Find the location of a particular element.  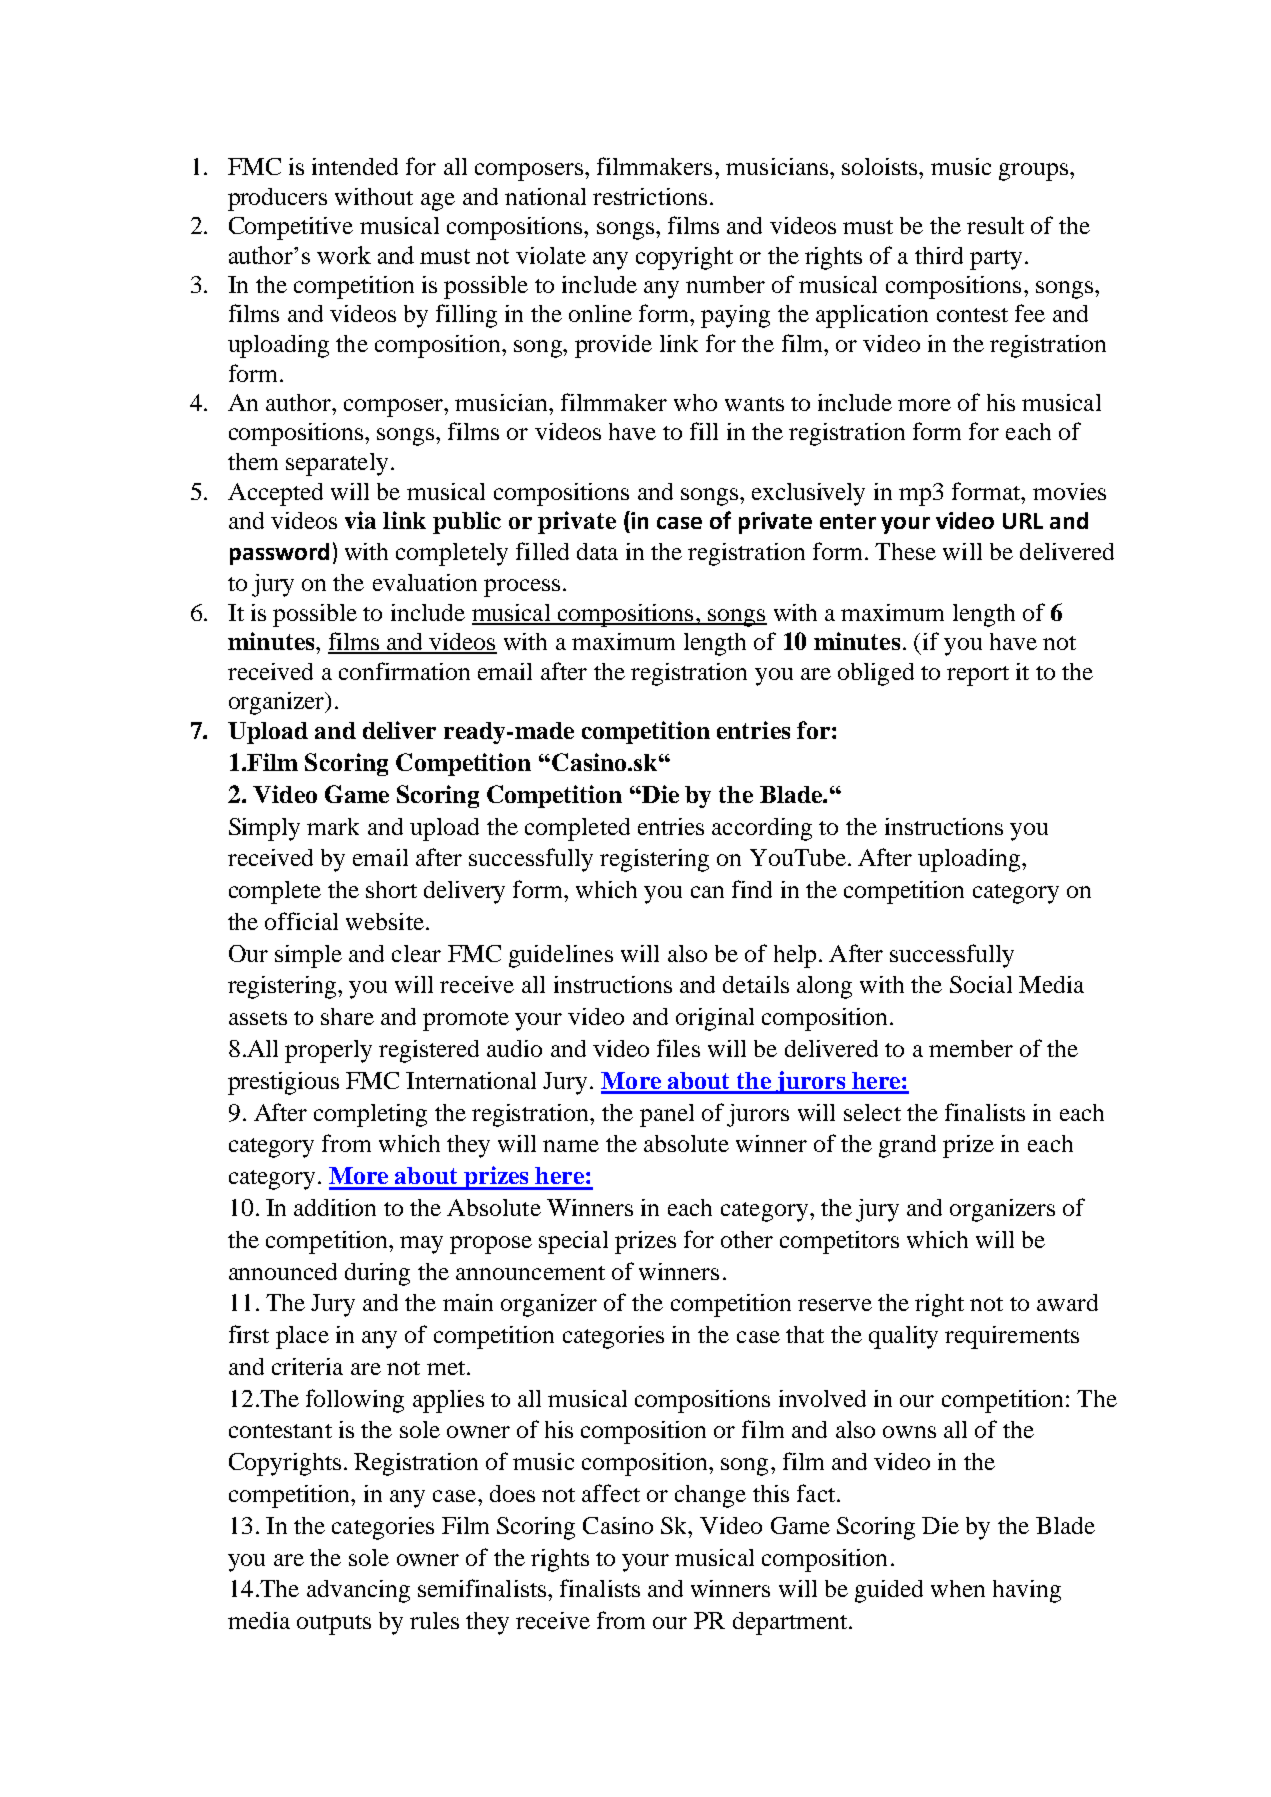

separately is located at coordinates (337, 464).
